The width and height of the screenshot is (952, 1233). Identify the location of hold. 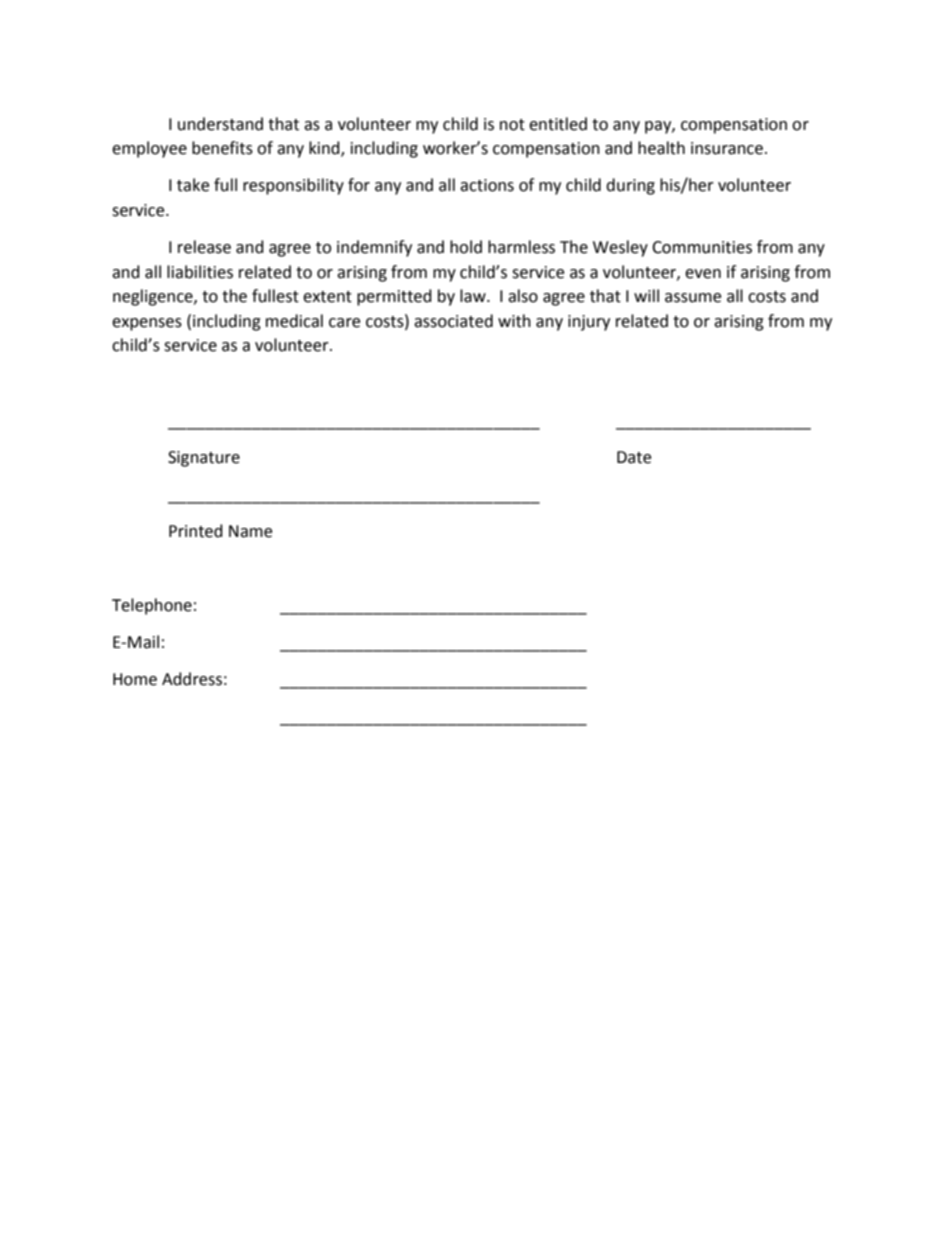
(466, 247).
